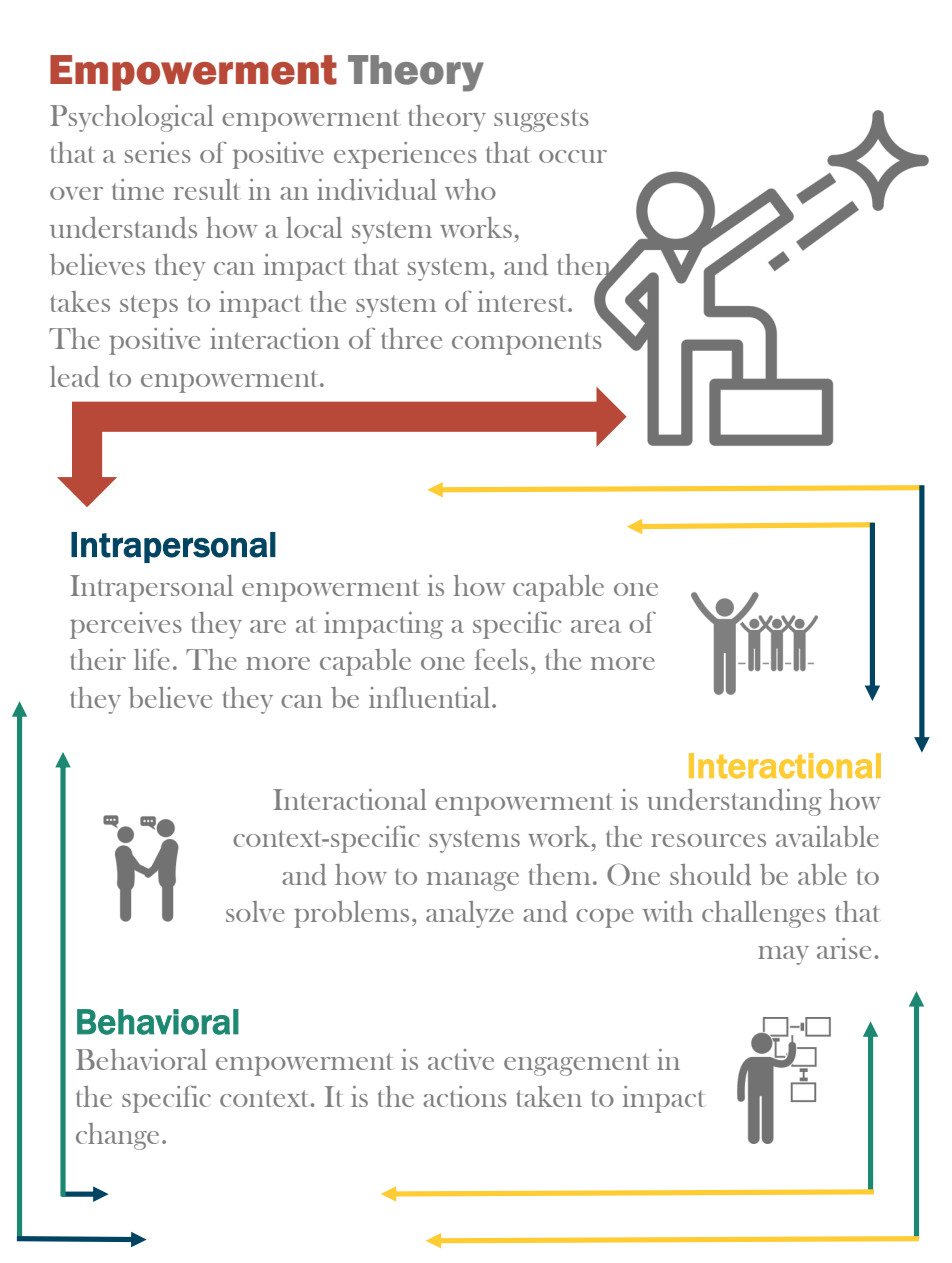  I want to click on three, so click(411, 338).
